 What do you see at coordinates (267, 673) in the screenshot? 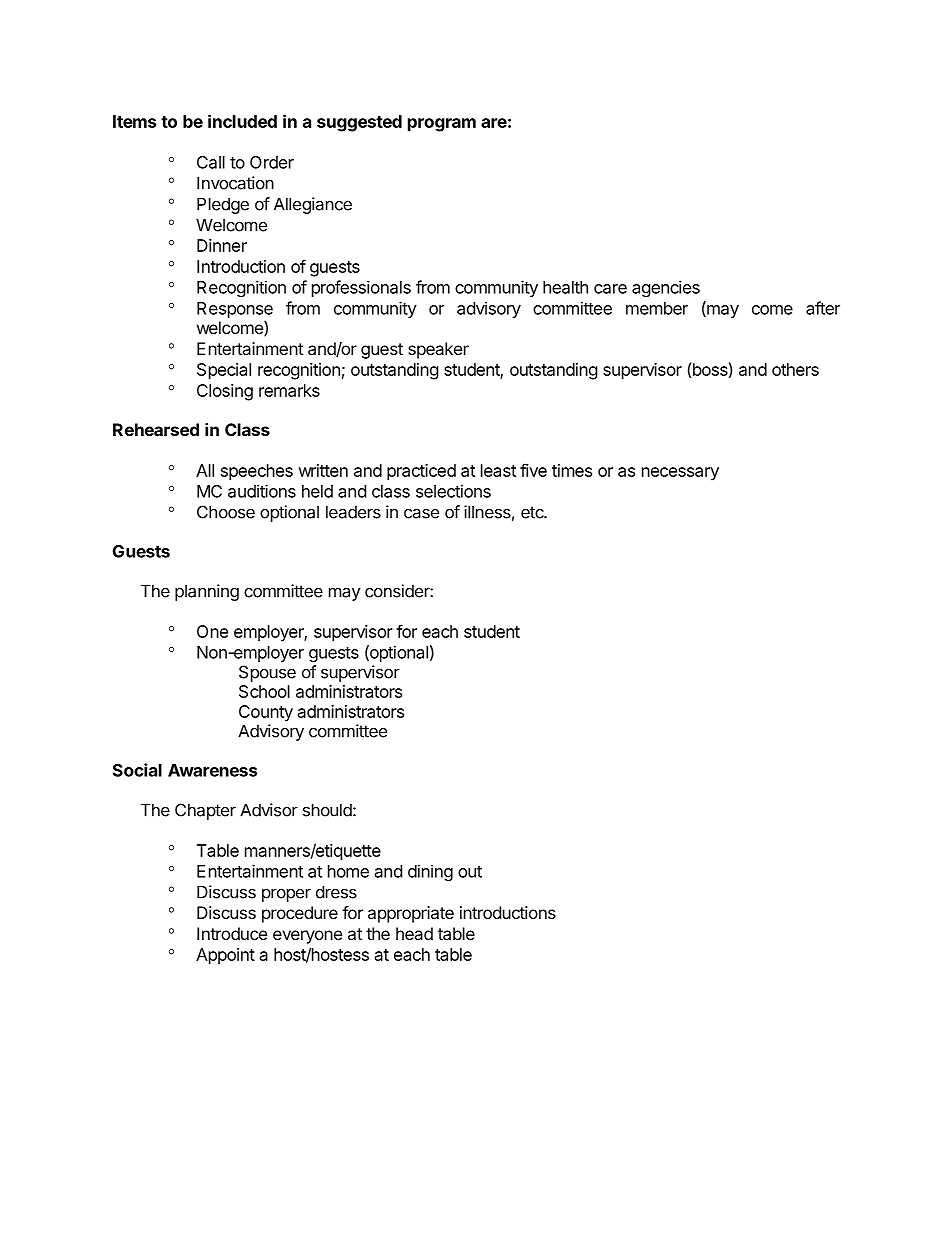
I see `Spouse` at bounding box center [267, 673].
